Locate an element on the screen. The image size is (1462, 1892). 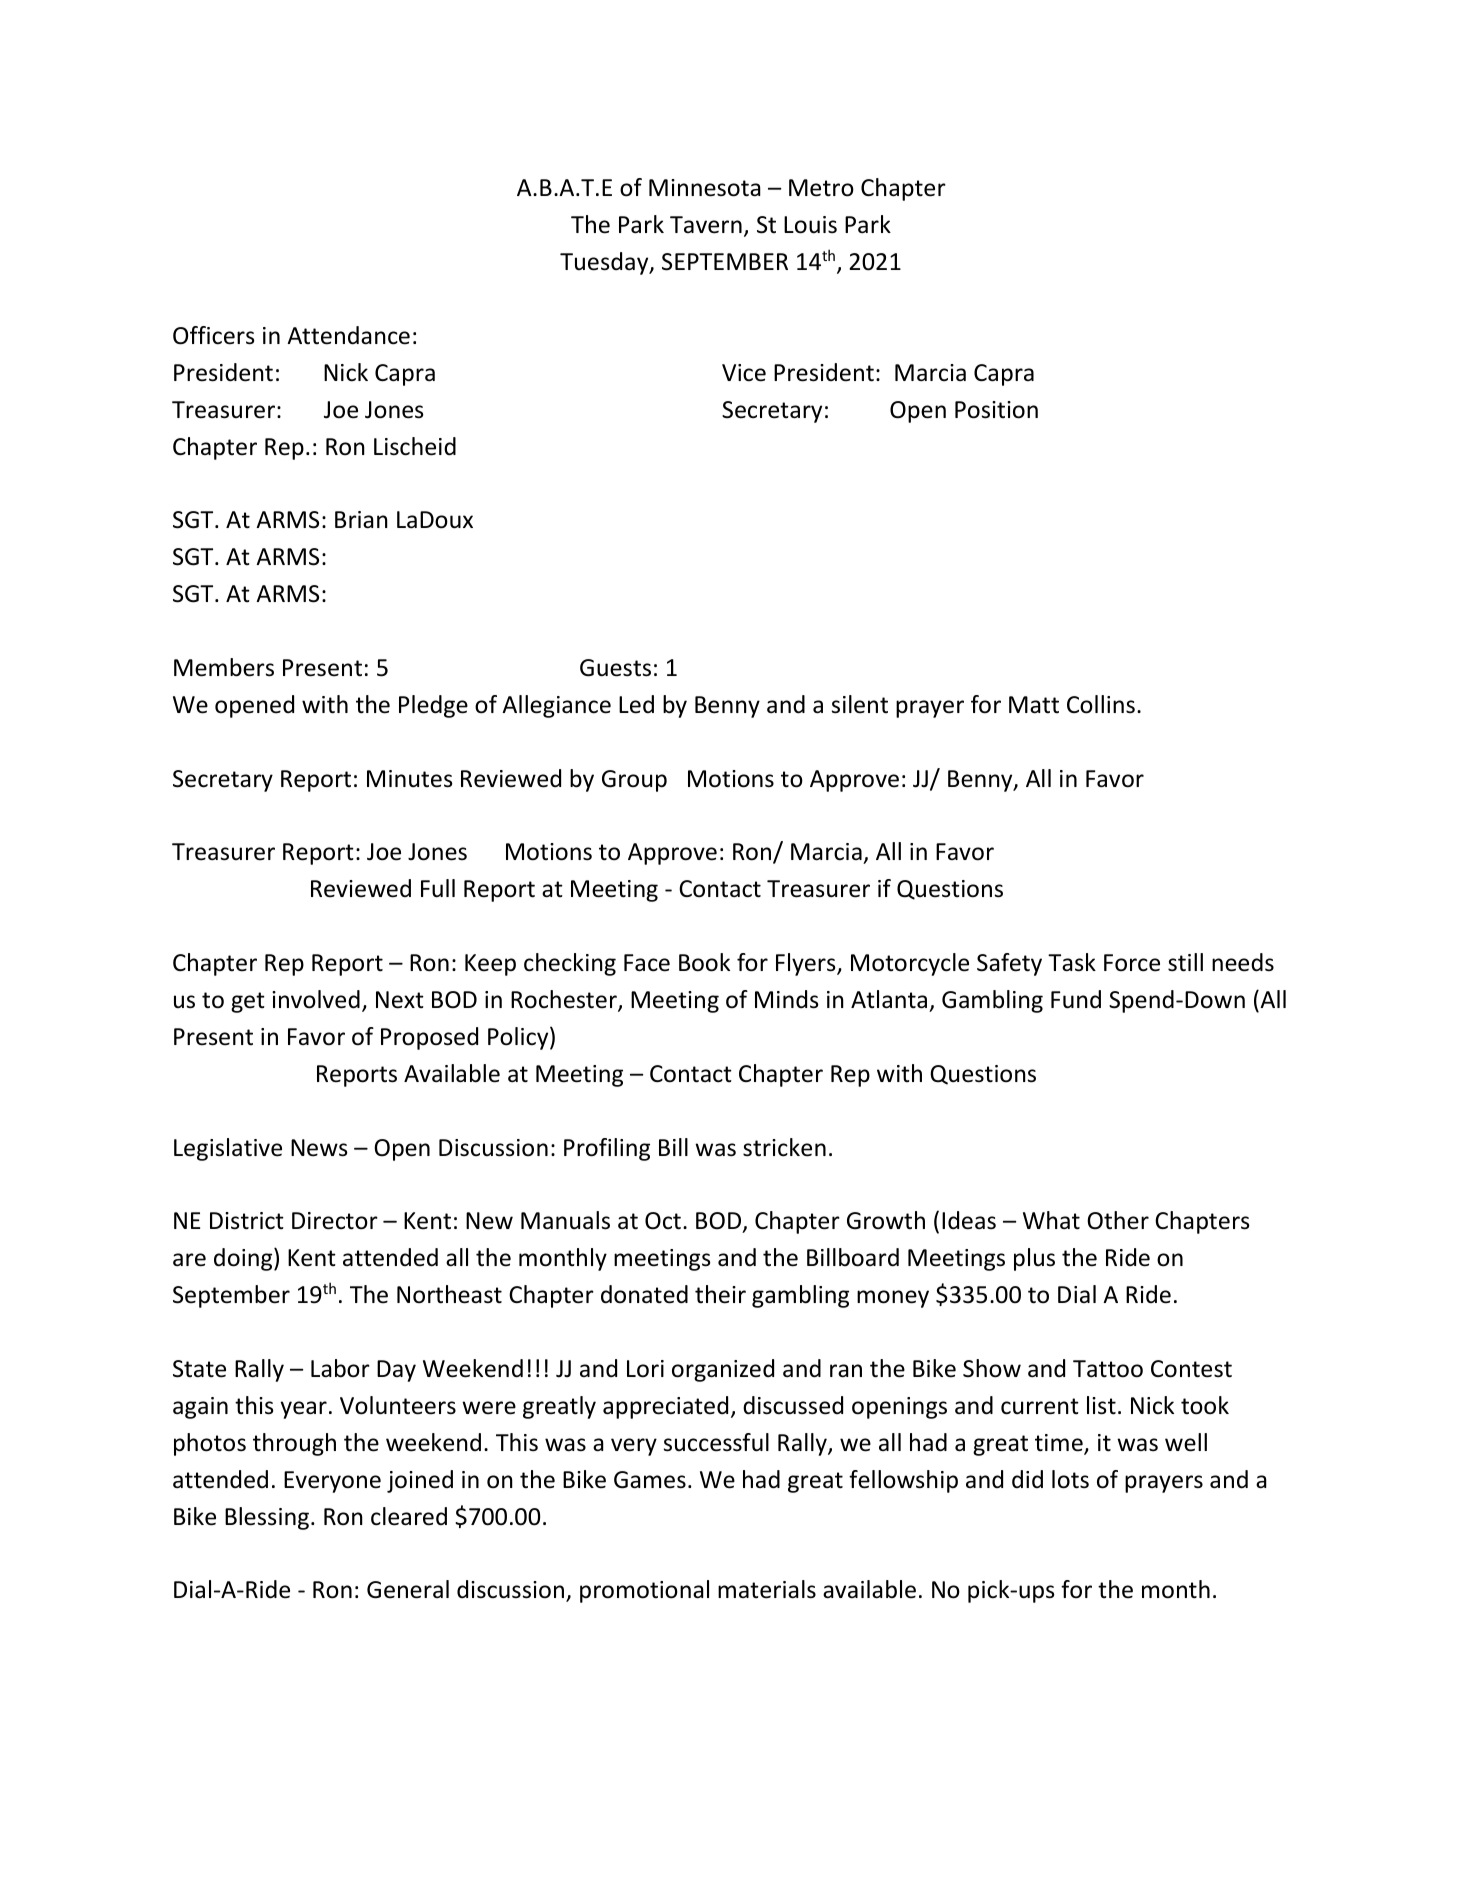
Members is located at coordinates (224, 667).
